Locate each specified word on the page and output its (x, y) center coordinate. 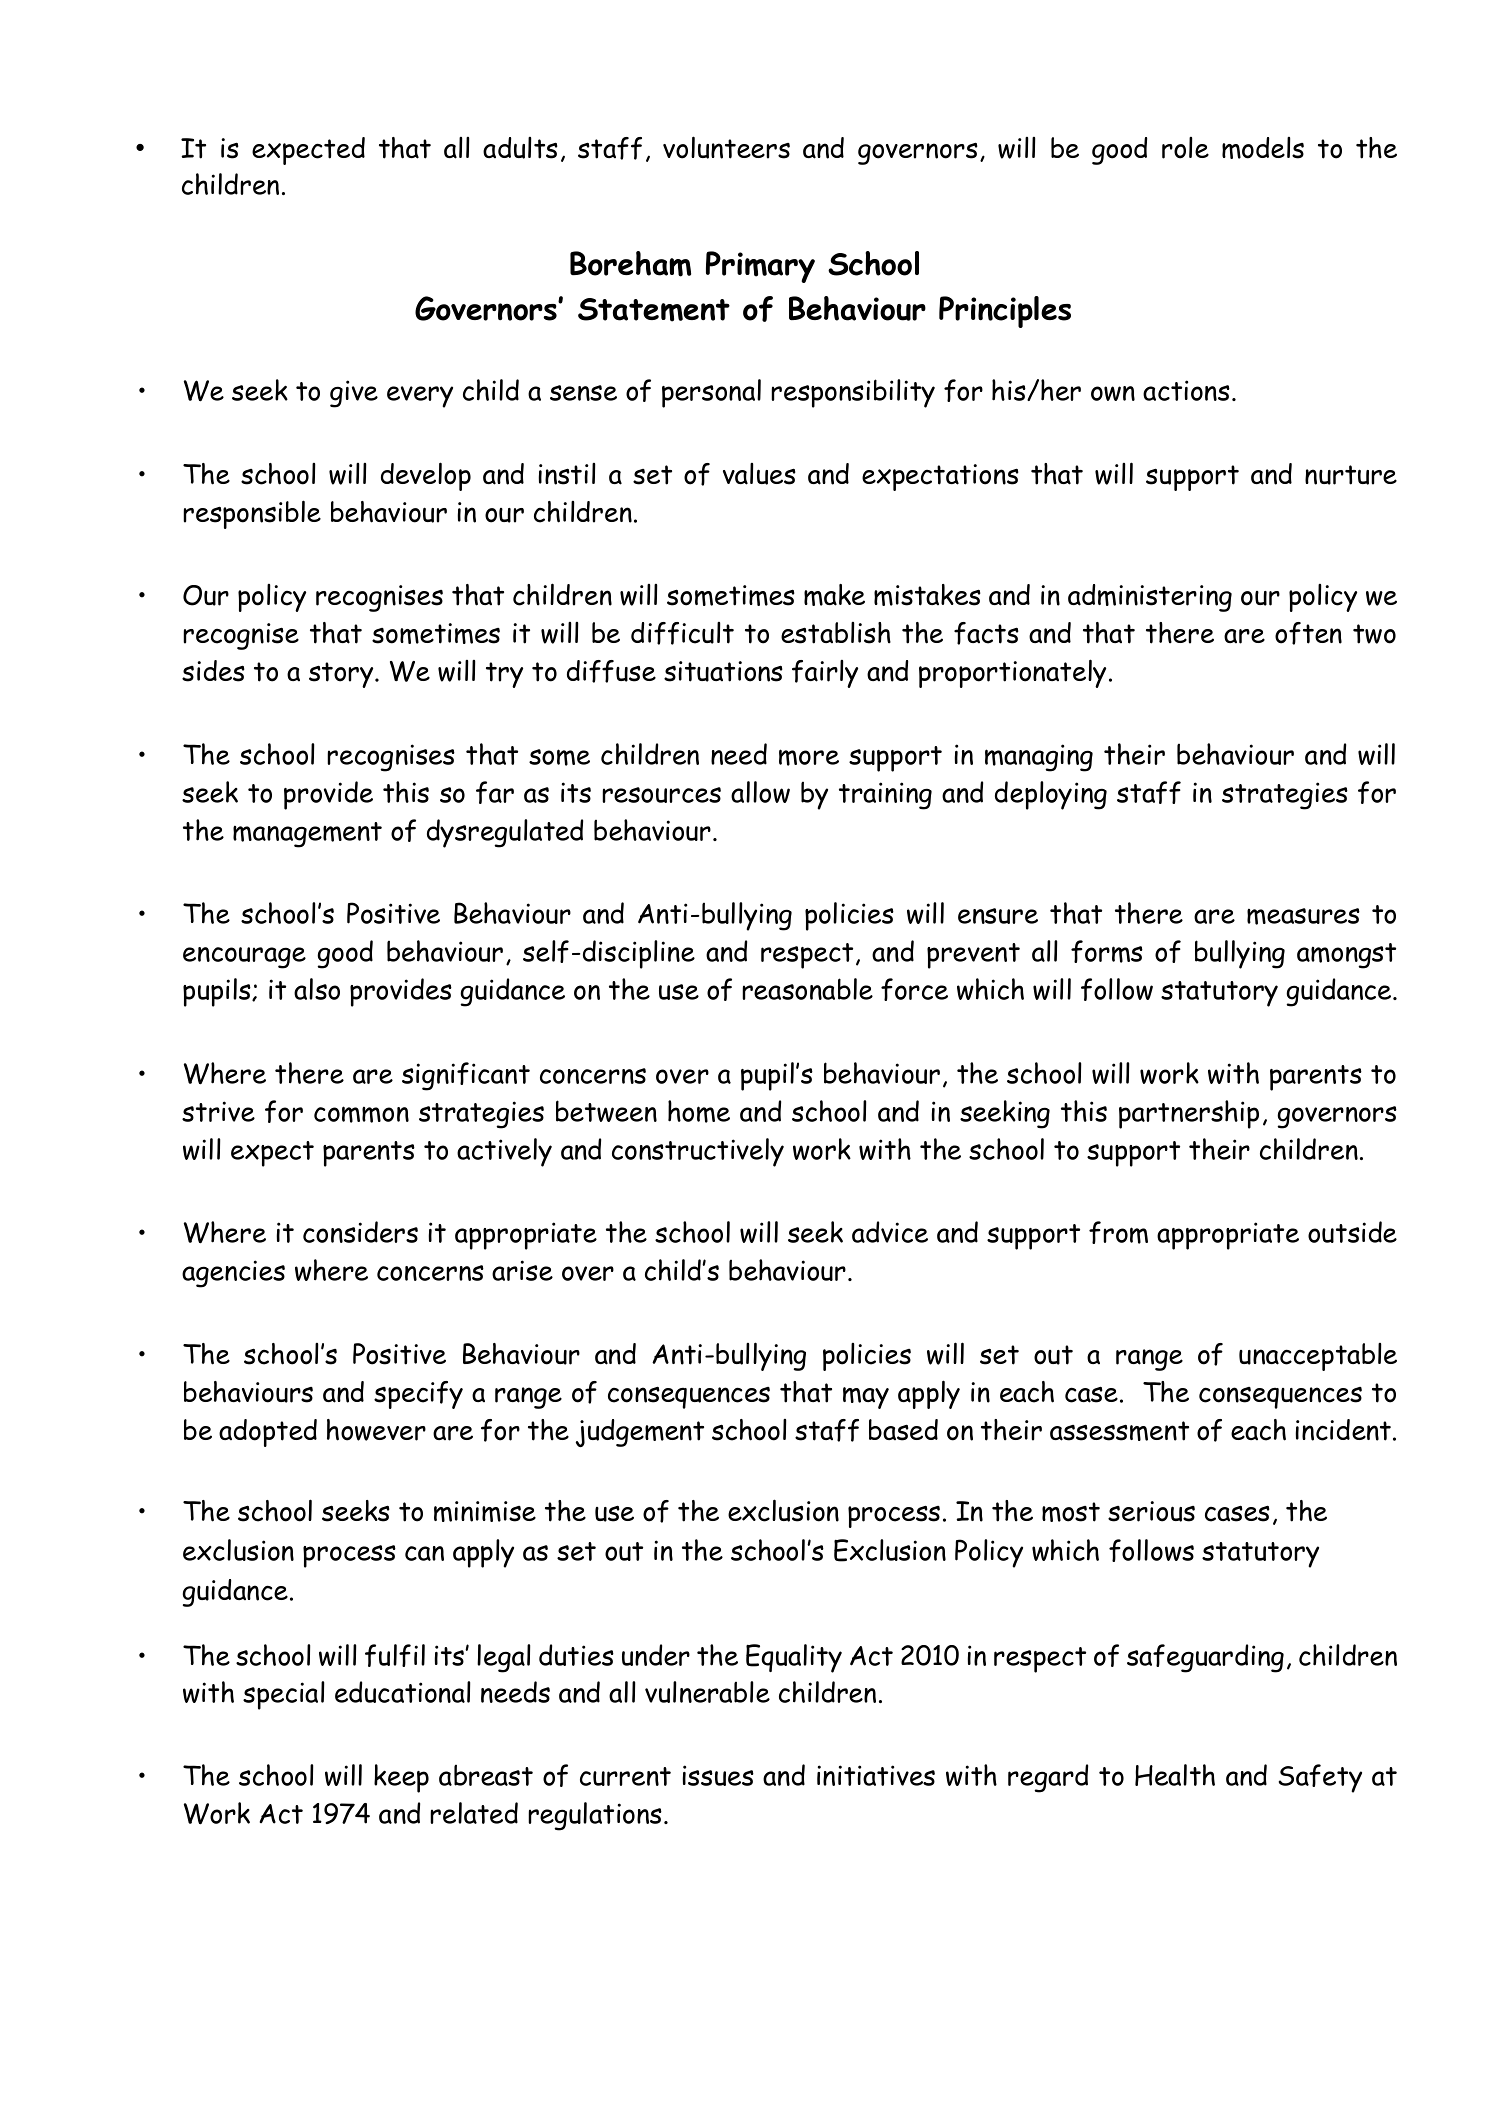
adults (520, 148)
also (317, 989)
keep (401, 1778)
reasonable (807, 989)
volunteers (726, 147)
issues (718, 1775)
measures (1303, 916)
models (1263, 148)
